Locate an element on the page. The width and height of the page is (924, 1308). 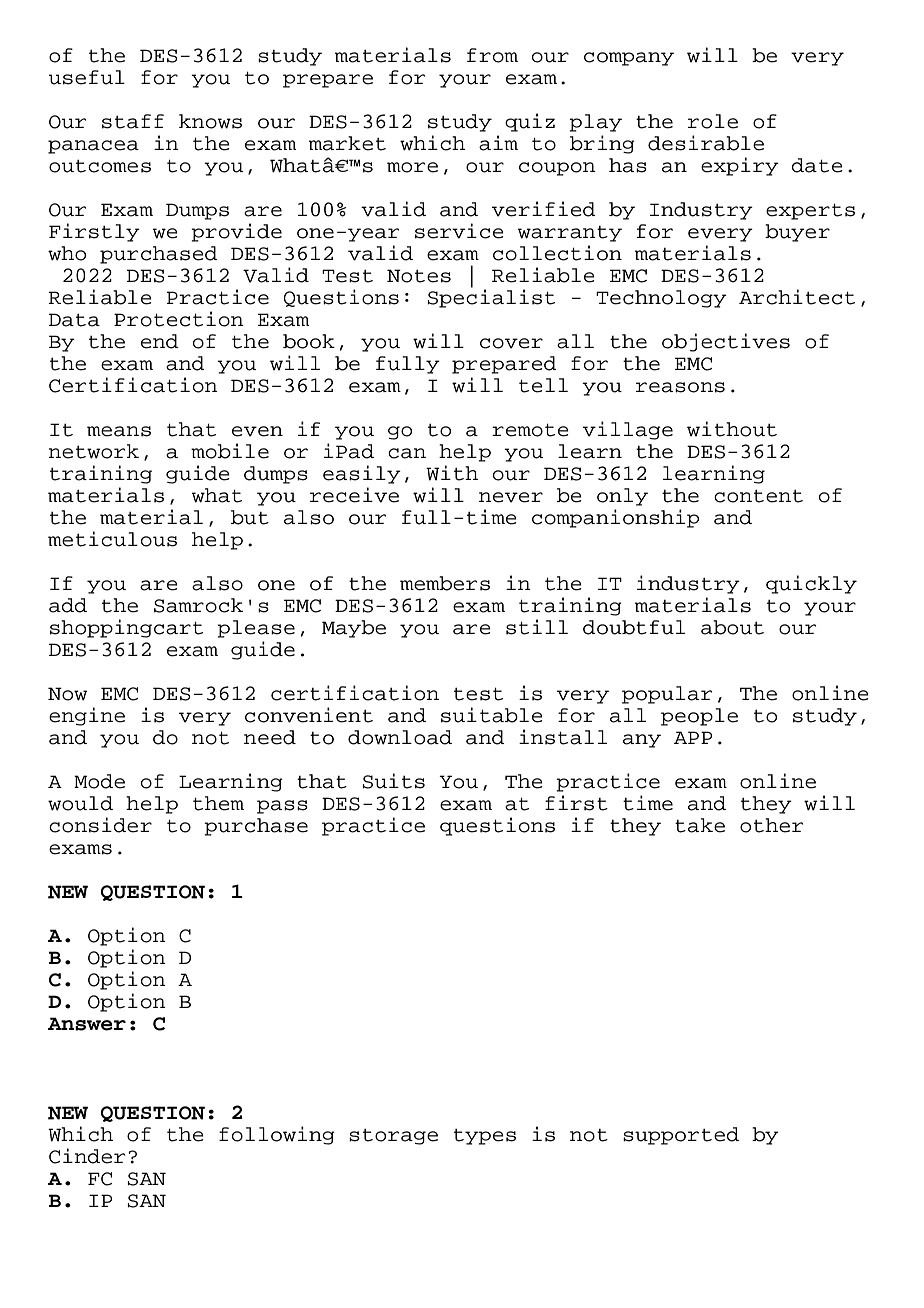
staff is located at coordinates (133, 121).
